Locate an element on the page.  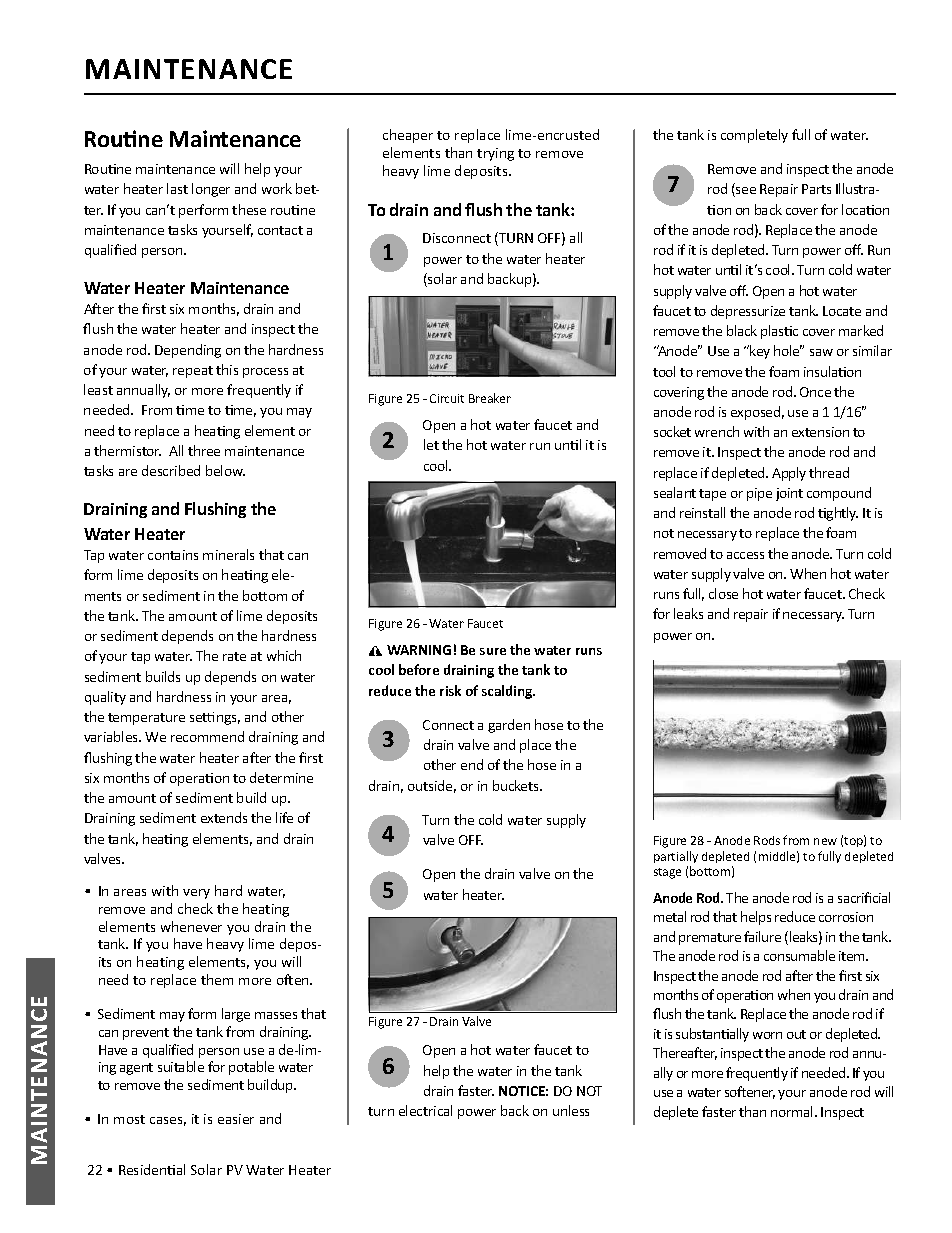
Parts is located at coordinates (816, 189).
